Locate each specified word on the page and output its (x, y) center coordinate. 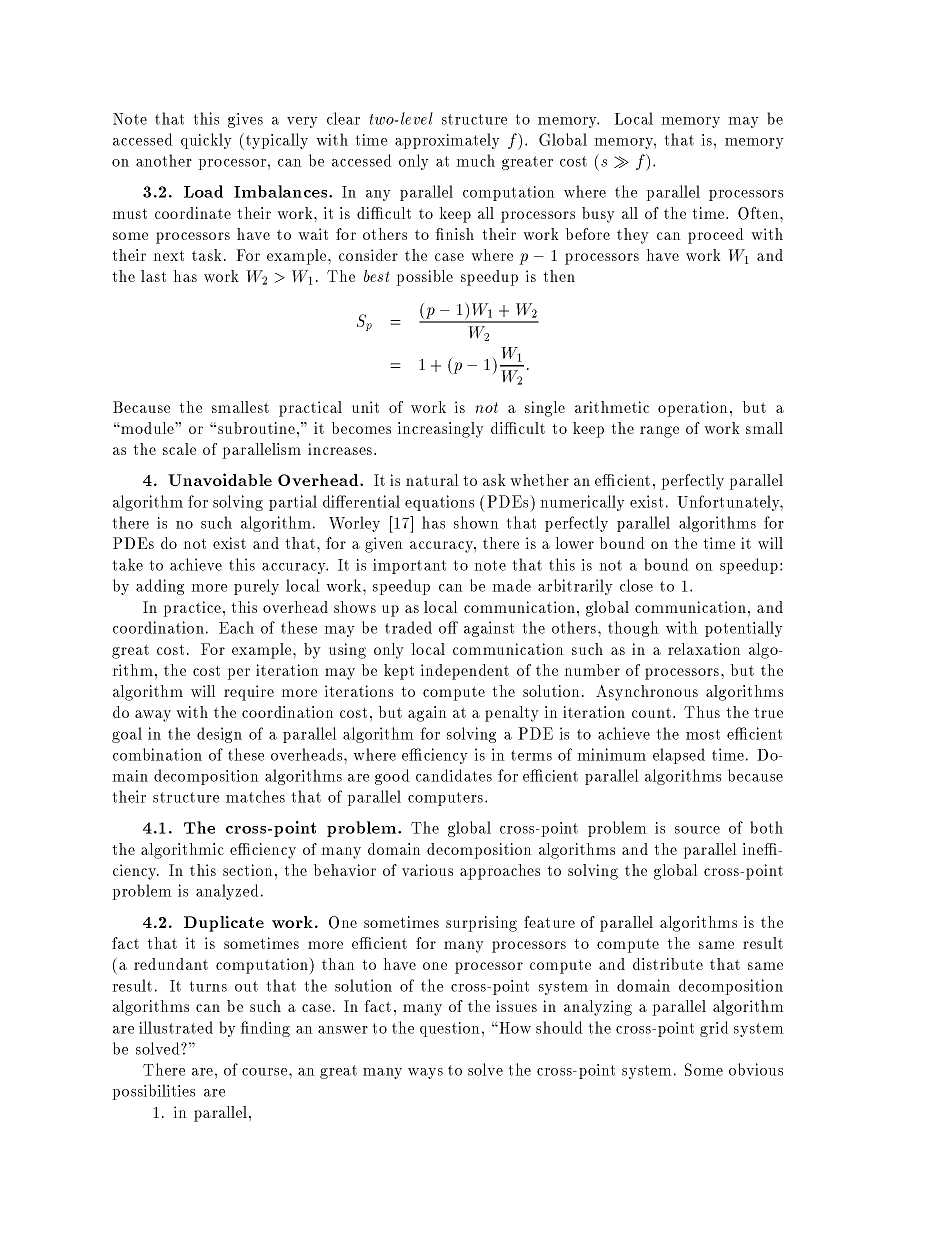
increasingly (440, 430)
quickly (206, 141)
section (247, 870)
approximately (447, 141)
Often (759, 213)
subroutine (256, 428)
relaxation (704, 649)
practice (192, 609)
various (427, 870)
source (697, 830)
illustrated (176, 1027)
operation (692, 409)
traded (408, 627)
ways (425, 1073)
